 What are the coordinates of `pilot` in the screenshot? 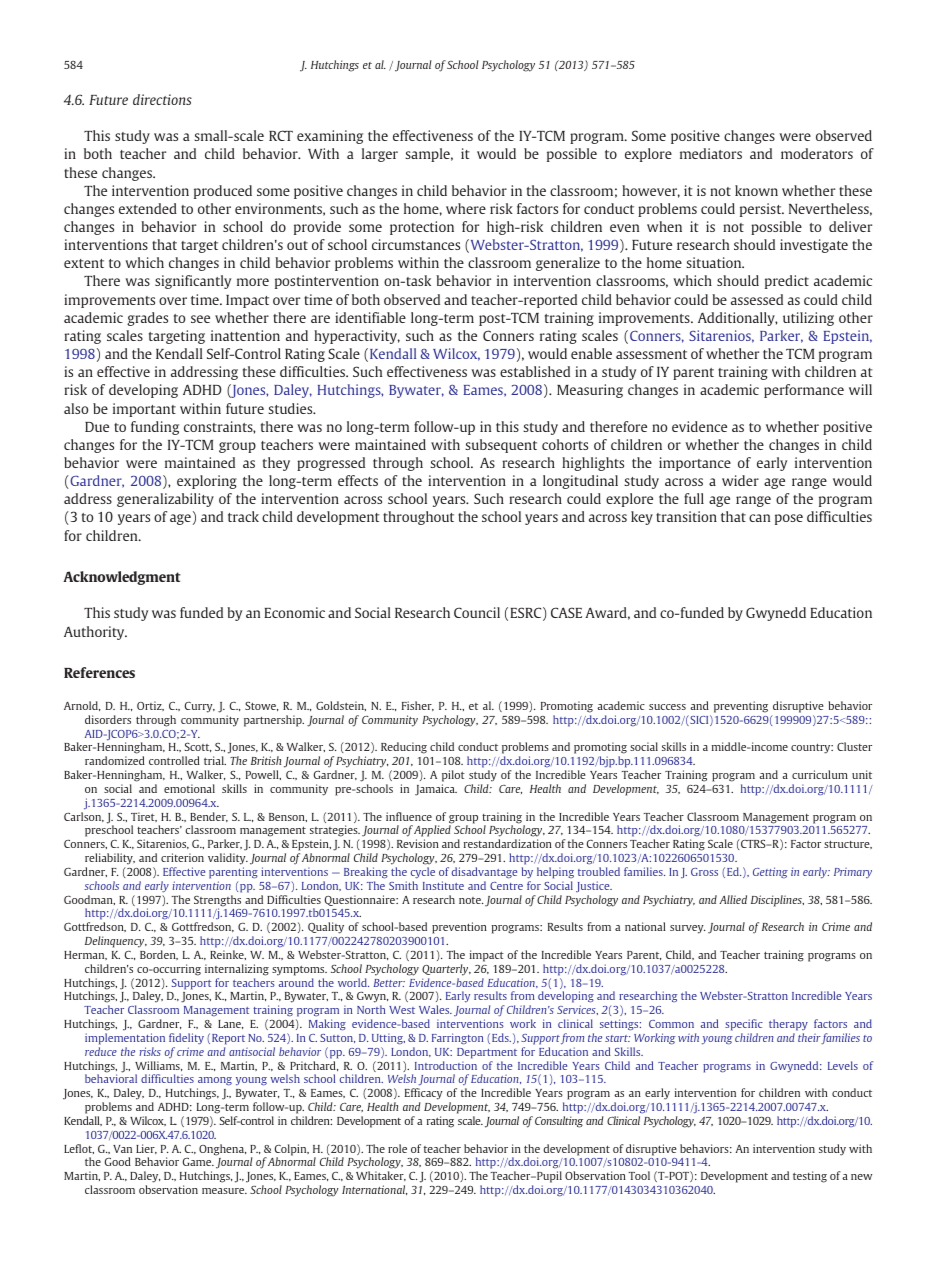 It's located at (453, 776).
